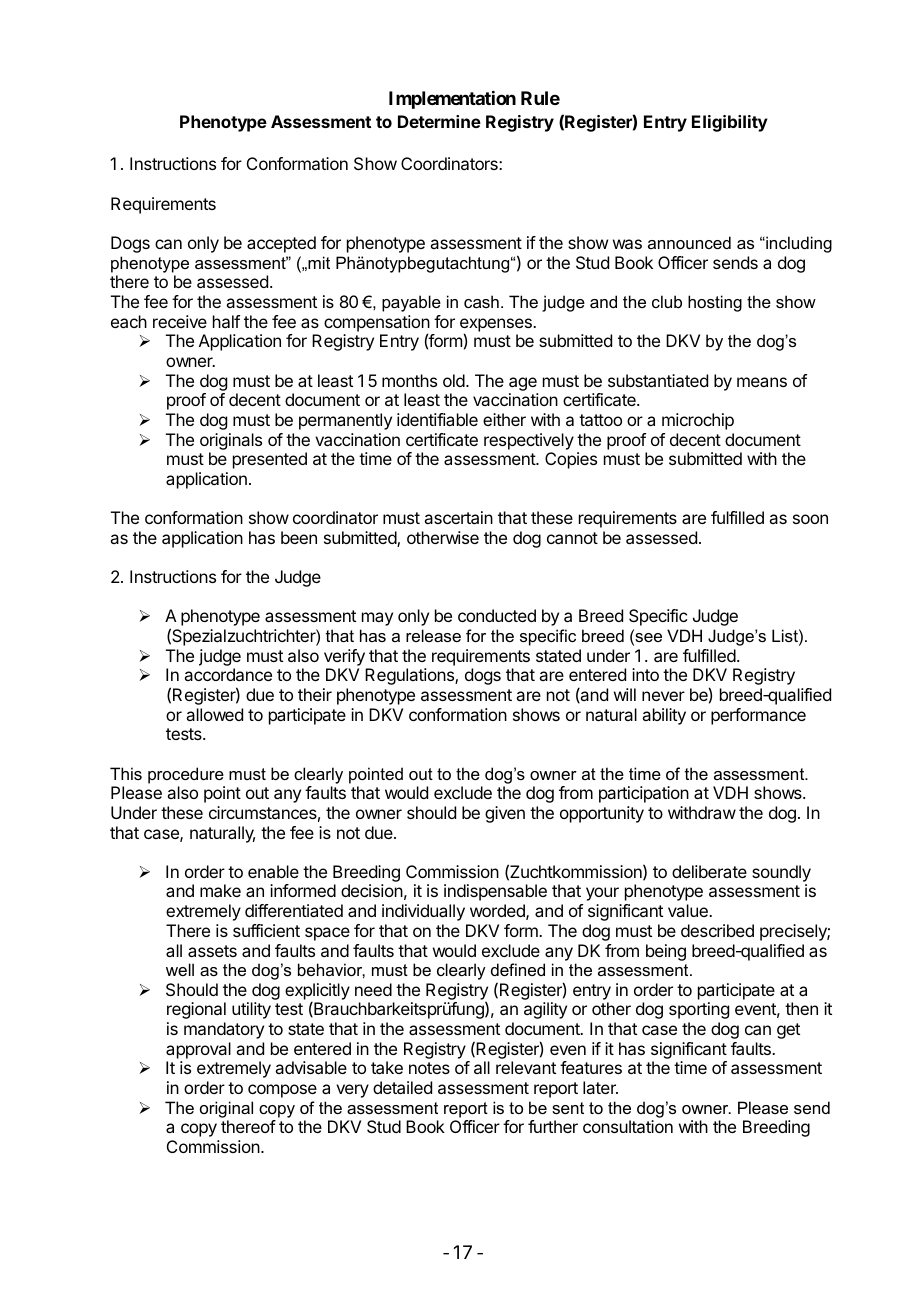 The width and height of the screenshot is (924, 1308). What do you see at coordinates (429, 1068) in the screenshot?
I see `notes` at bounding box center [429, 1068].
